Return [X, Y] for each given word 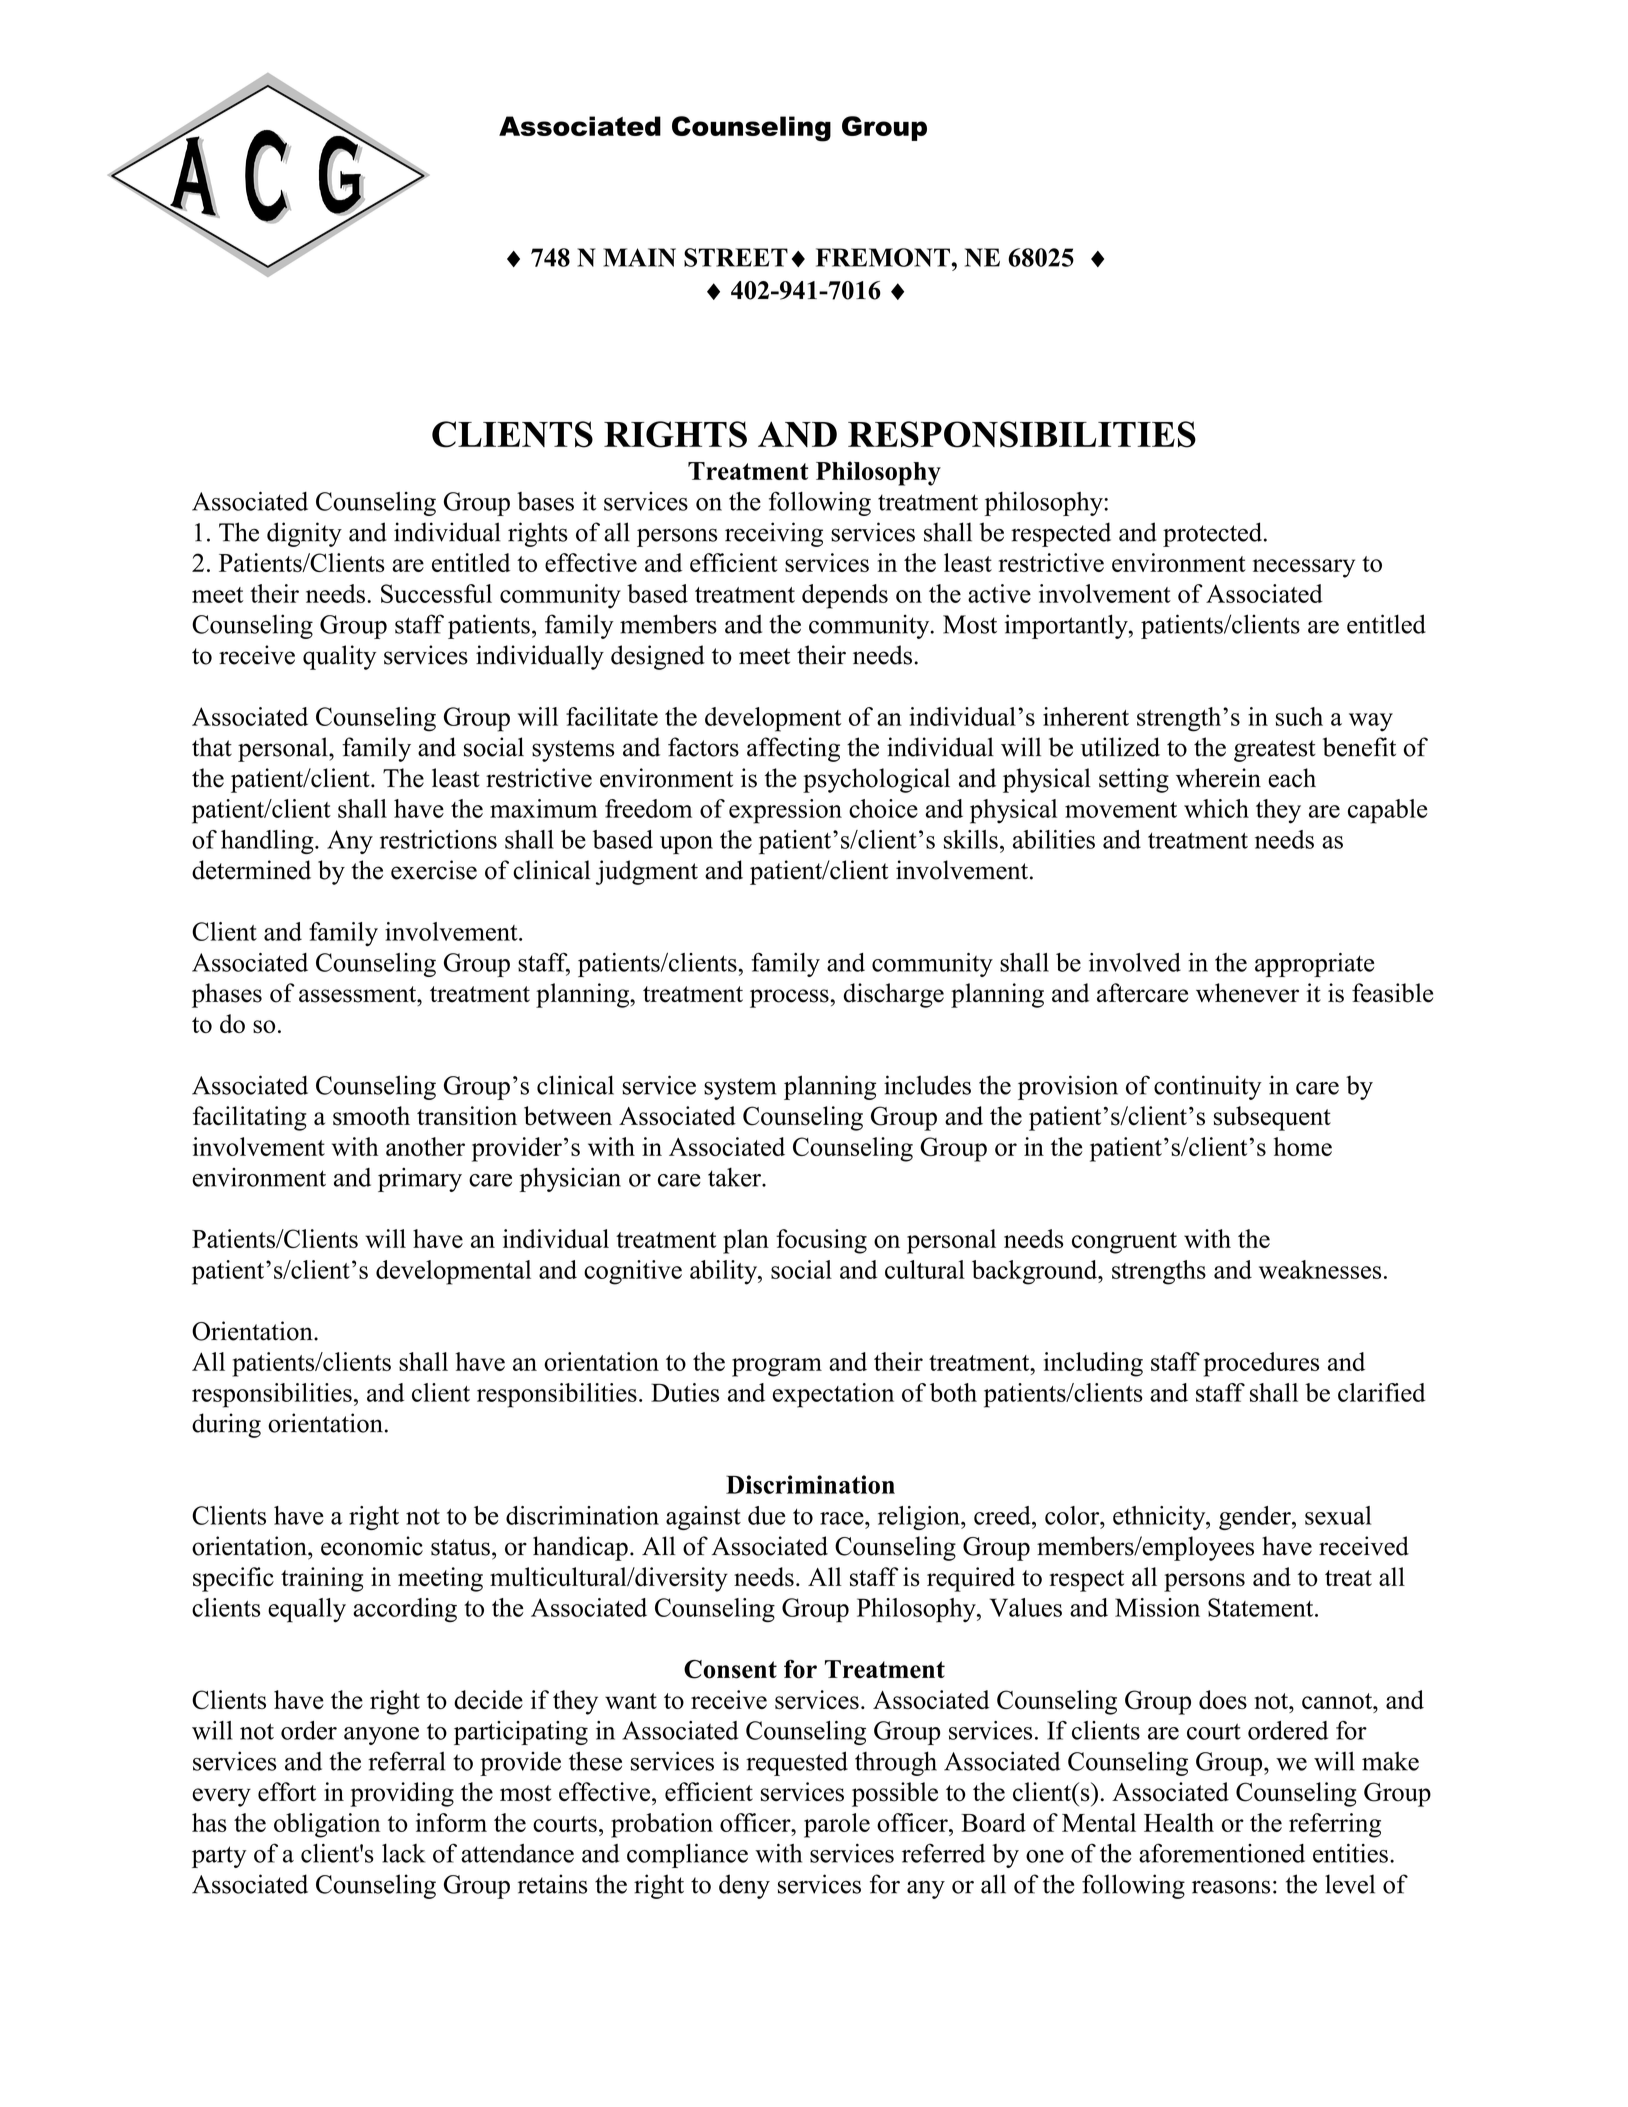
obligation [327, 1825]
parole [837, 1825]
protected [1212, 534]
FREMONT [884, 257]
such [1299, 716]
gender [1256, 1518]
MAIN [639, 257]
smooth [371, 1116]
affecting [793, 749]
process [789, 998]
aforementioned [1222, 1853]
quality [339, 657]
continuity [1208, 1087]
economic [372, 1546]
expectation [833, 1395]
